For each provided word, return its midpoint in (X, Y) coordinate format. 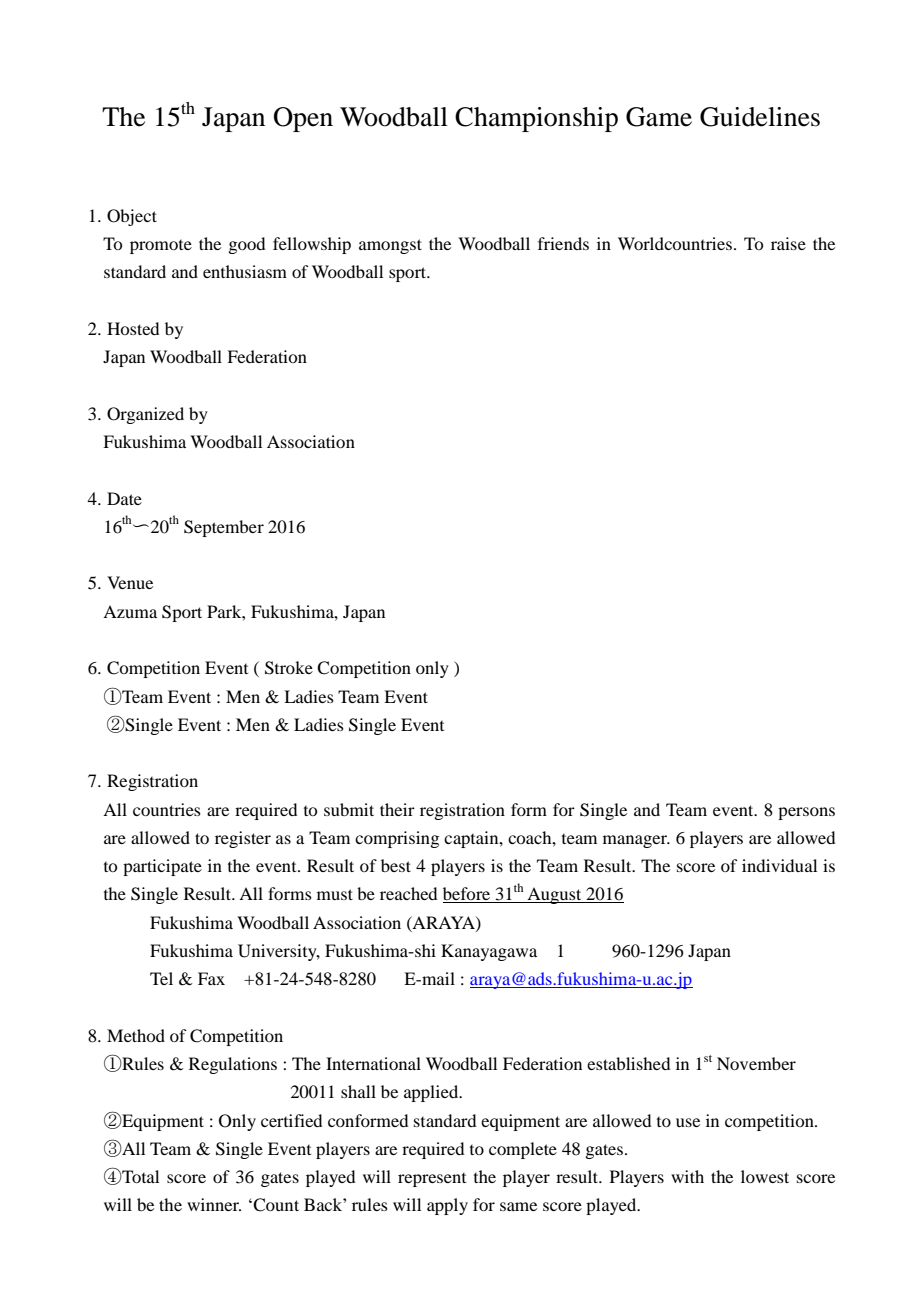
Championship (536, 119)
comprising (397, 839)
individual (779, 865)
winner (214, 1204)
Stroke (289, 668)
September (224, 528)
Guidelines (760, 117)
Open (303, 119)
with (687, 1176)
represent (432, 1180)
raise (788, 243)
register (243, 839)
